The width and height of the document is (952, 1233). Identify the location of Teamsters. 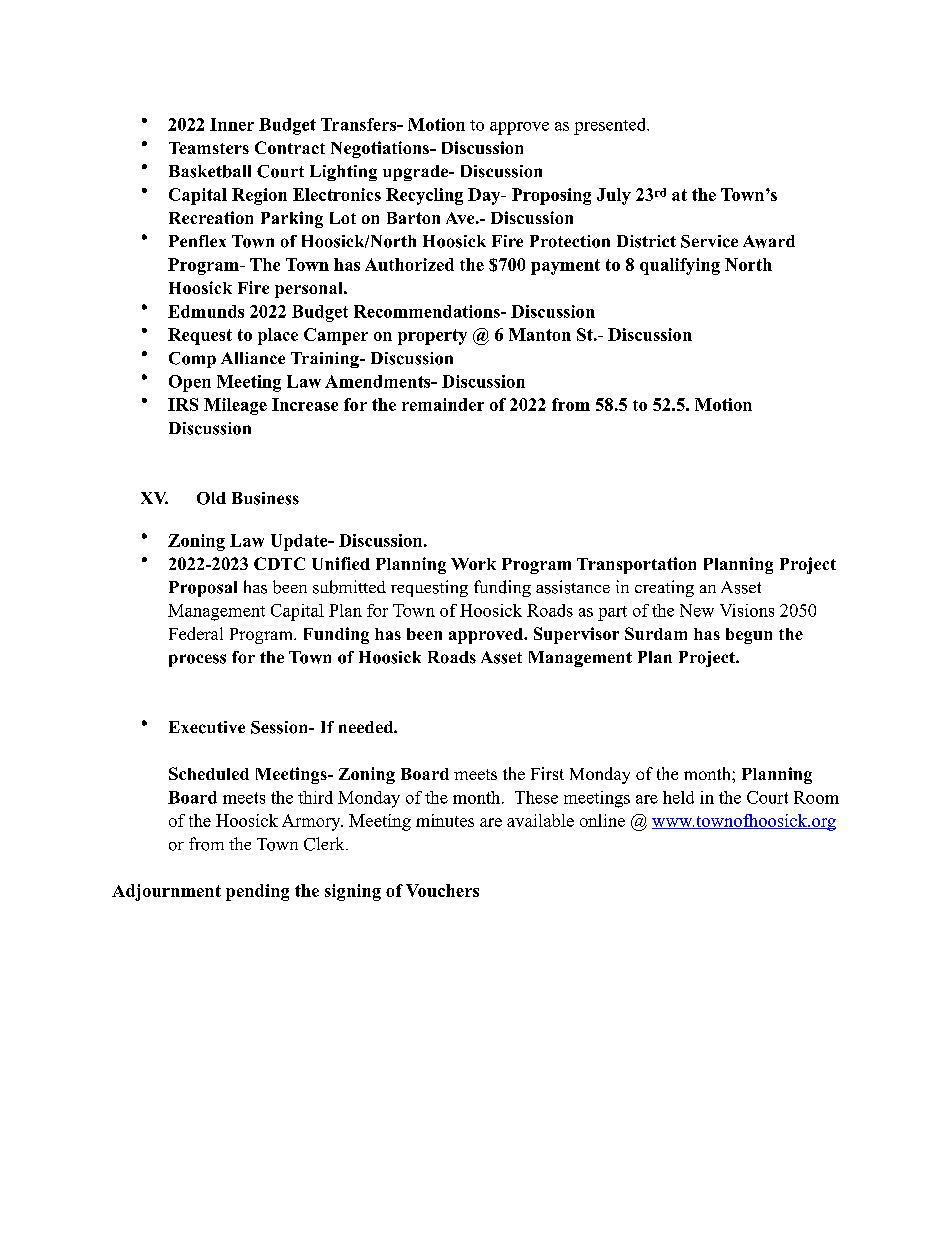
(209, 148).
